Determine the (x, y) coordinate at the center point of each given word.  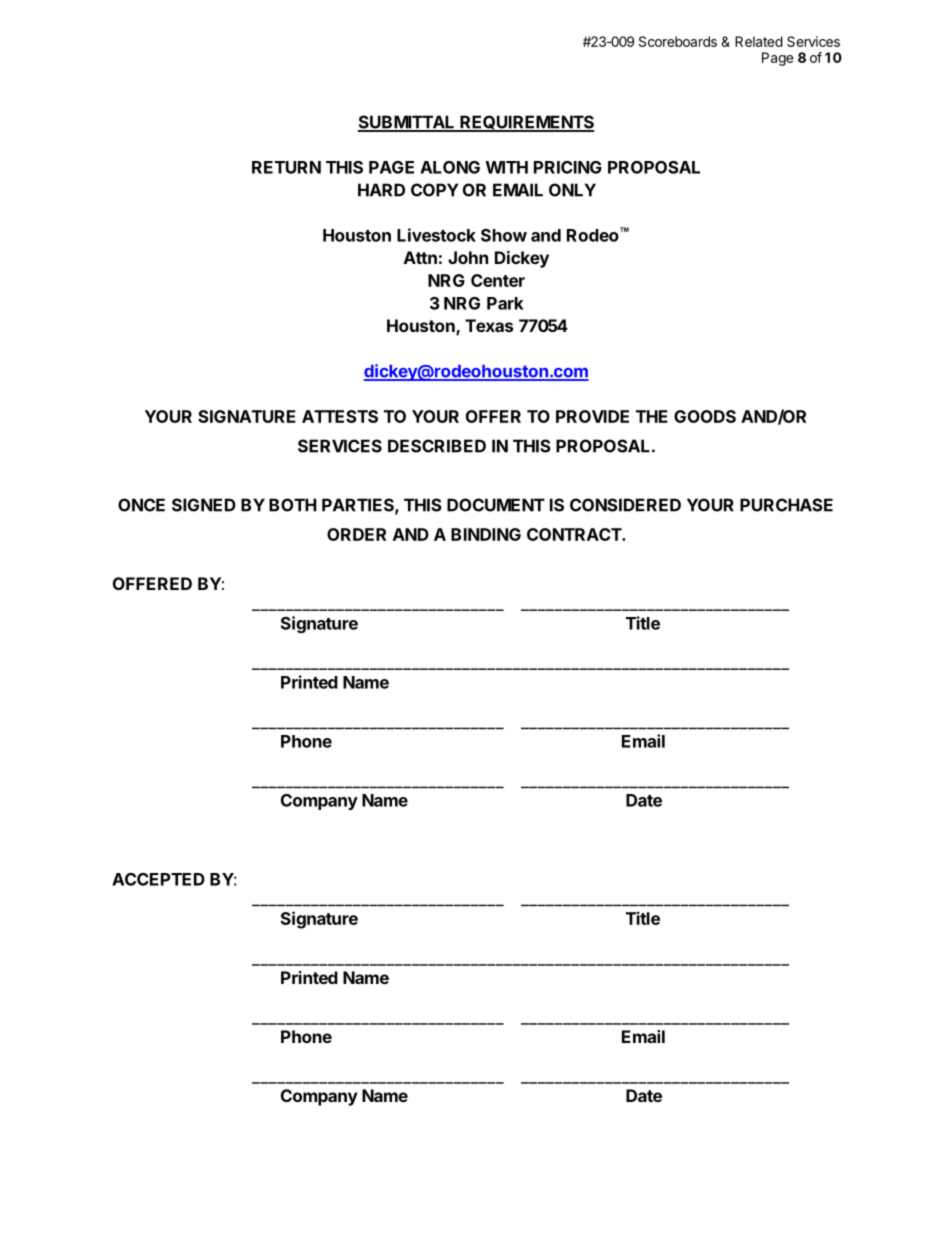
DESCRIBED (437, 446)
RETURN (286, 167)
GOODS (705, 416)
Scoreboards (678, 41)
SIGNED (204, 505)
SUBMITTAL (407, 123)
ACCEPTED (158, 879)
